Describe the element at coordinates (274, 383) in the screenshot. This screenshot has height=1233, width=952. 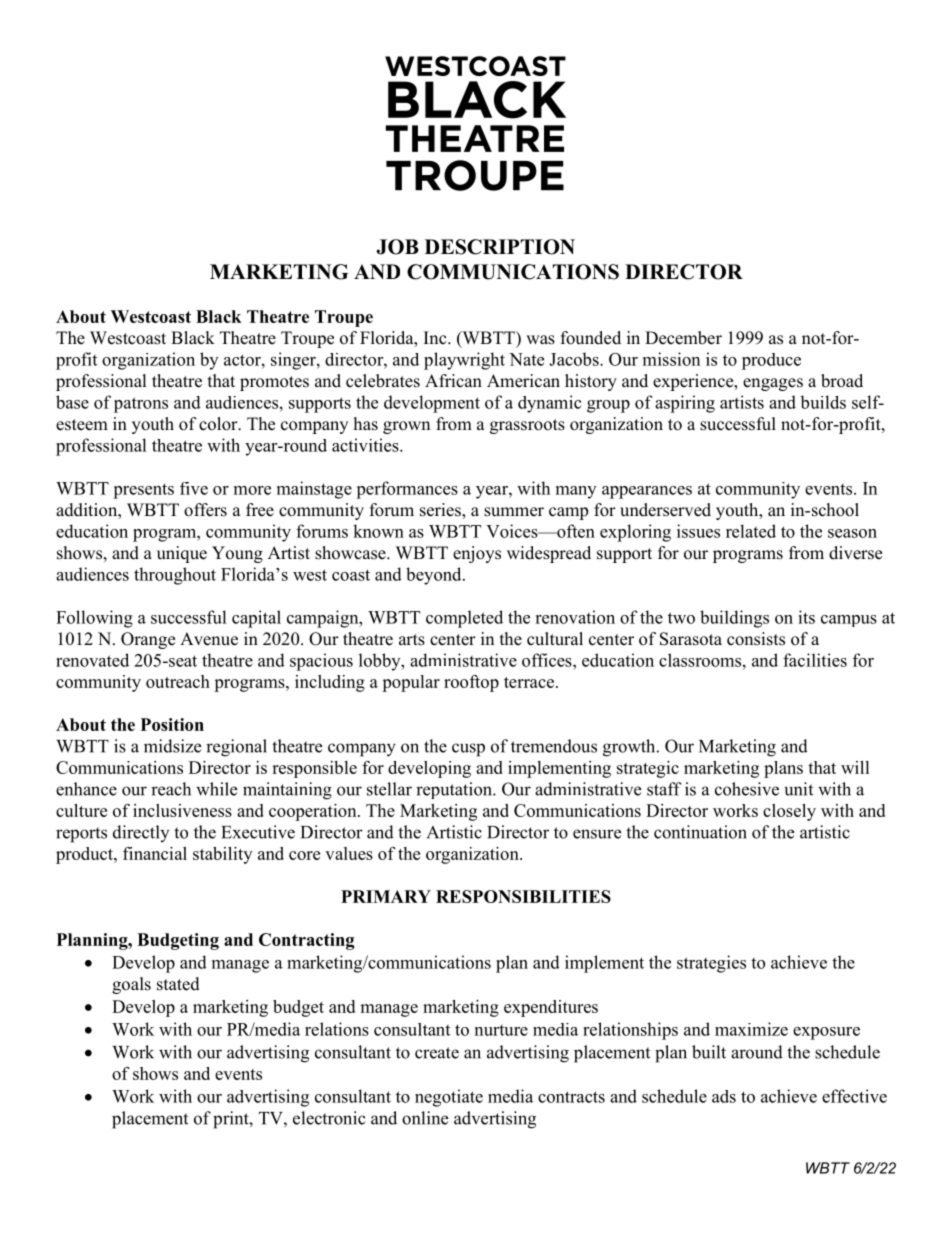
I see `promotes` at that location.
